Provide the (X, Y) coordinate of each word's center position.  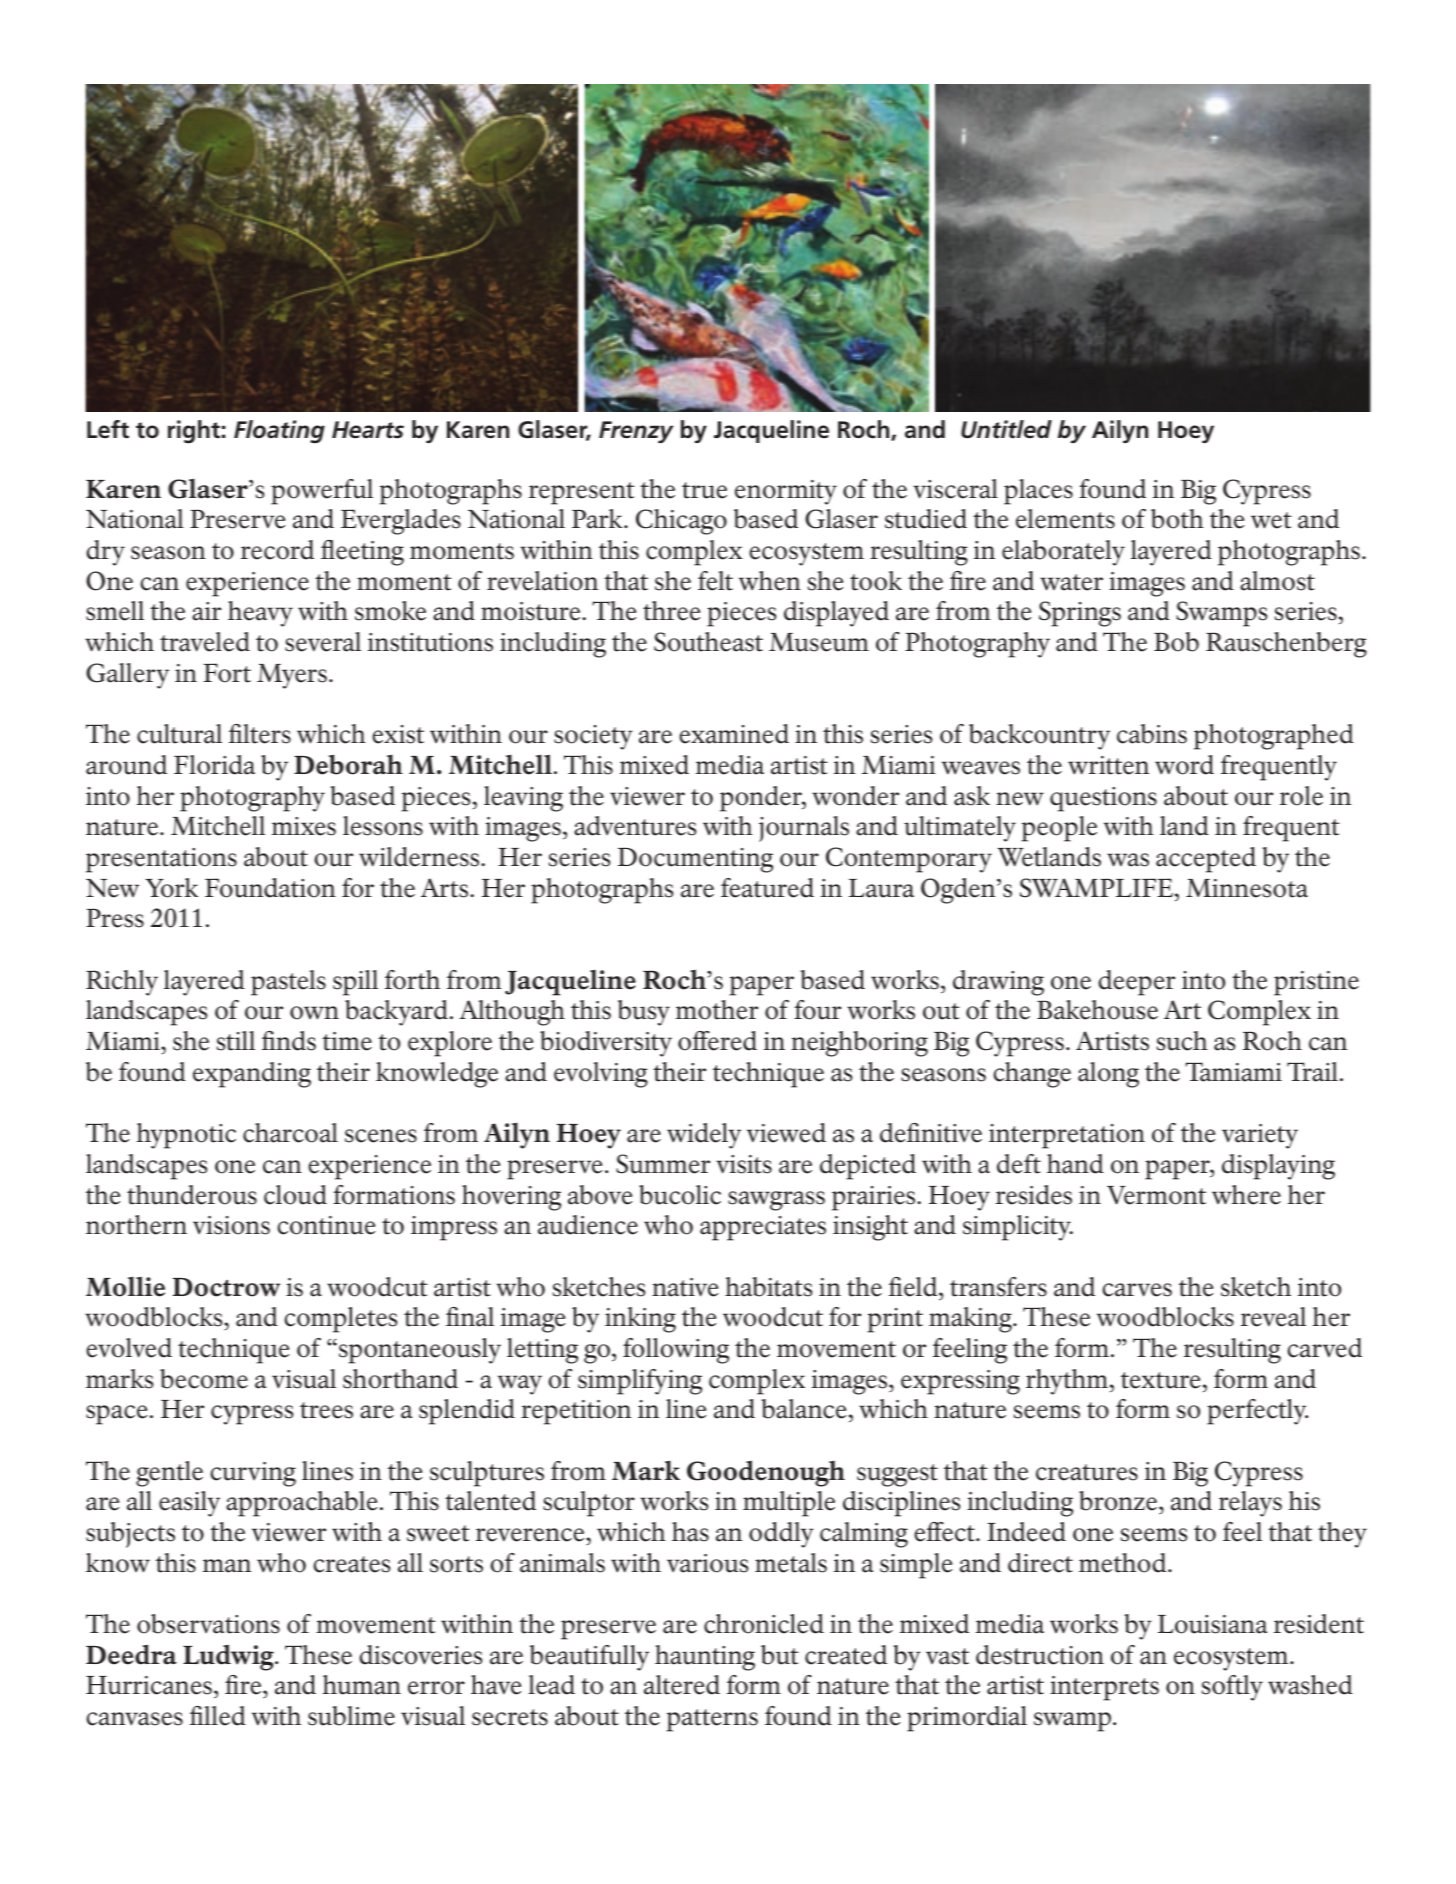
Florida (214, 765)
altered (682, 1685)
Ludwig (229, 1657)
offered (717, 1041)
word (1184, 765)
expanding (252, 1075)
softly (1232, 1688)
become (204, 1379)
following (676, 1351)
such (1182, 1041)
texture (1161, 1380)
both (1177, 519)
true (704, 490)
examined (734, 734)
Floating (279, 432)
